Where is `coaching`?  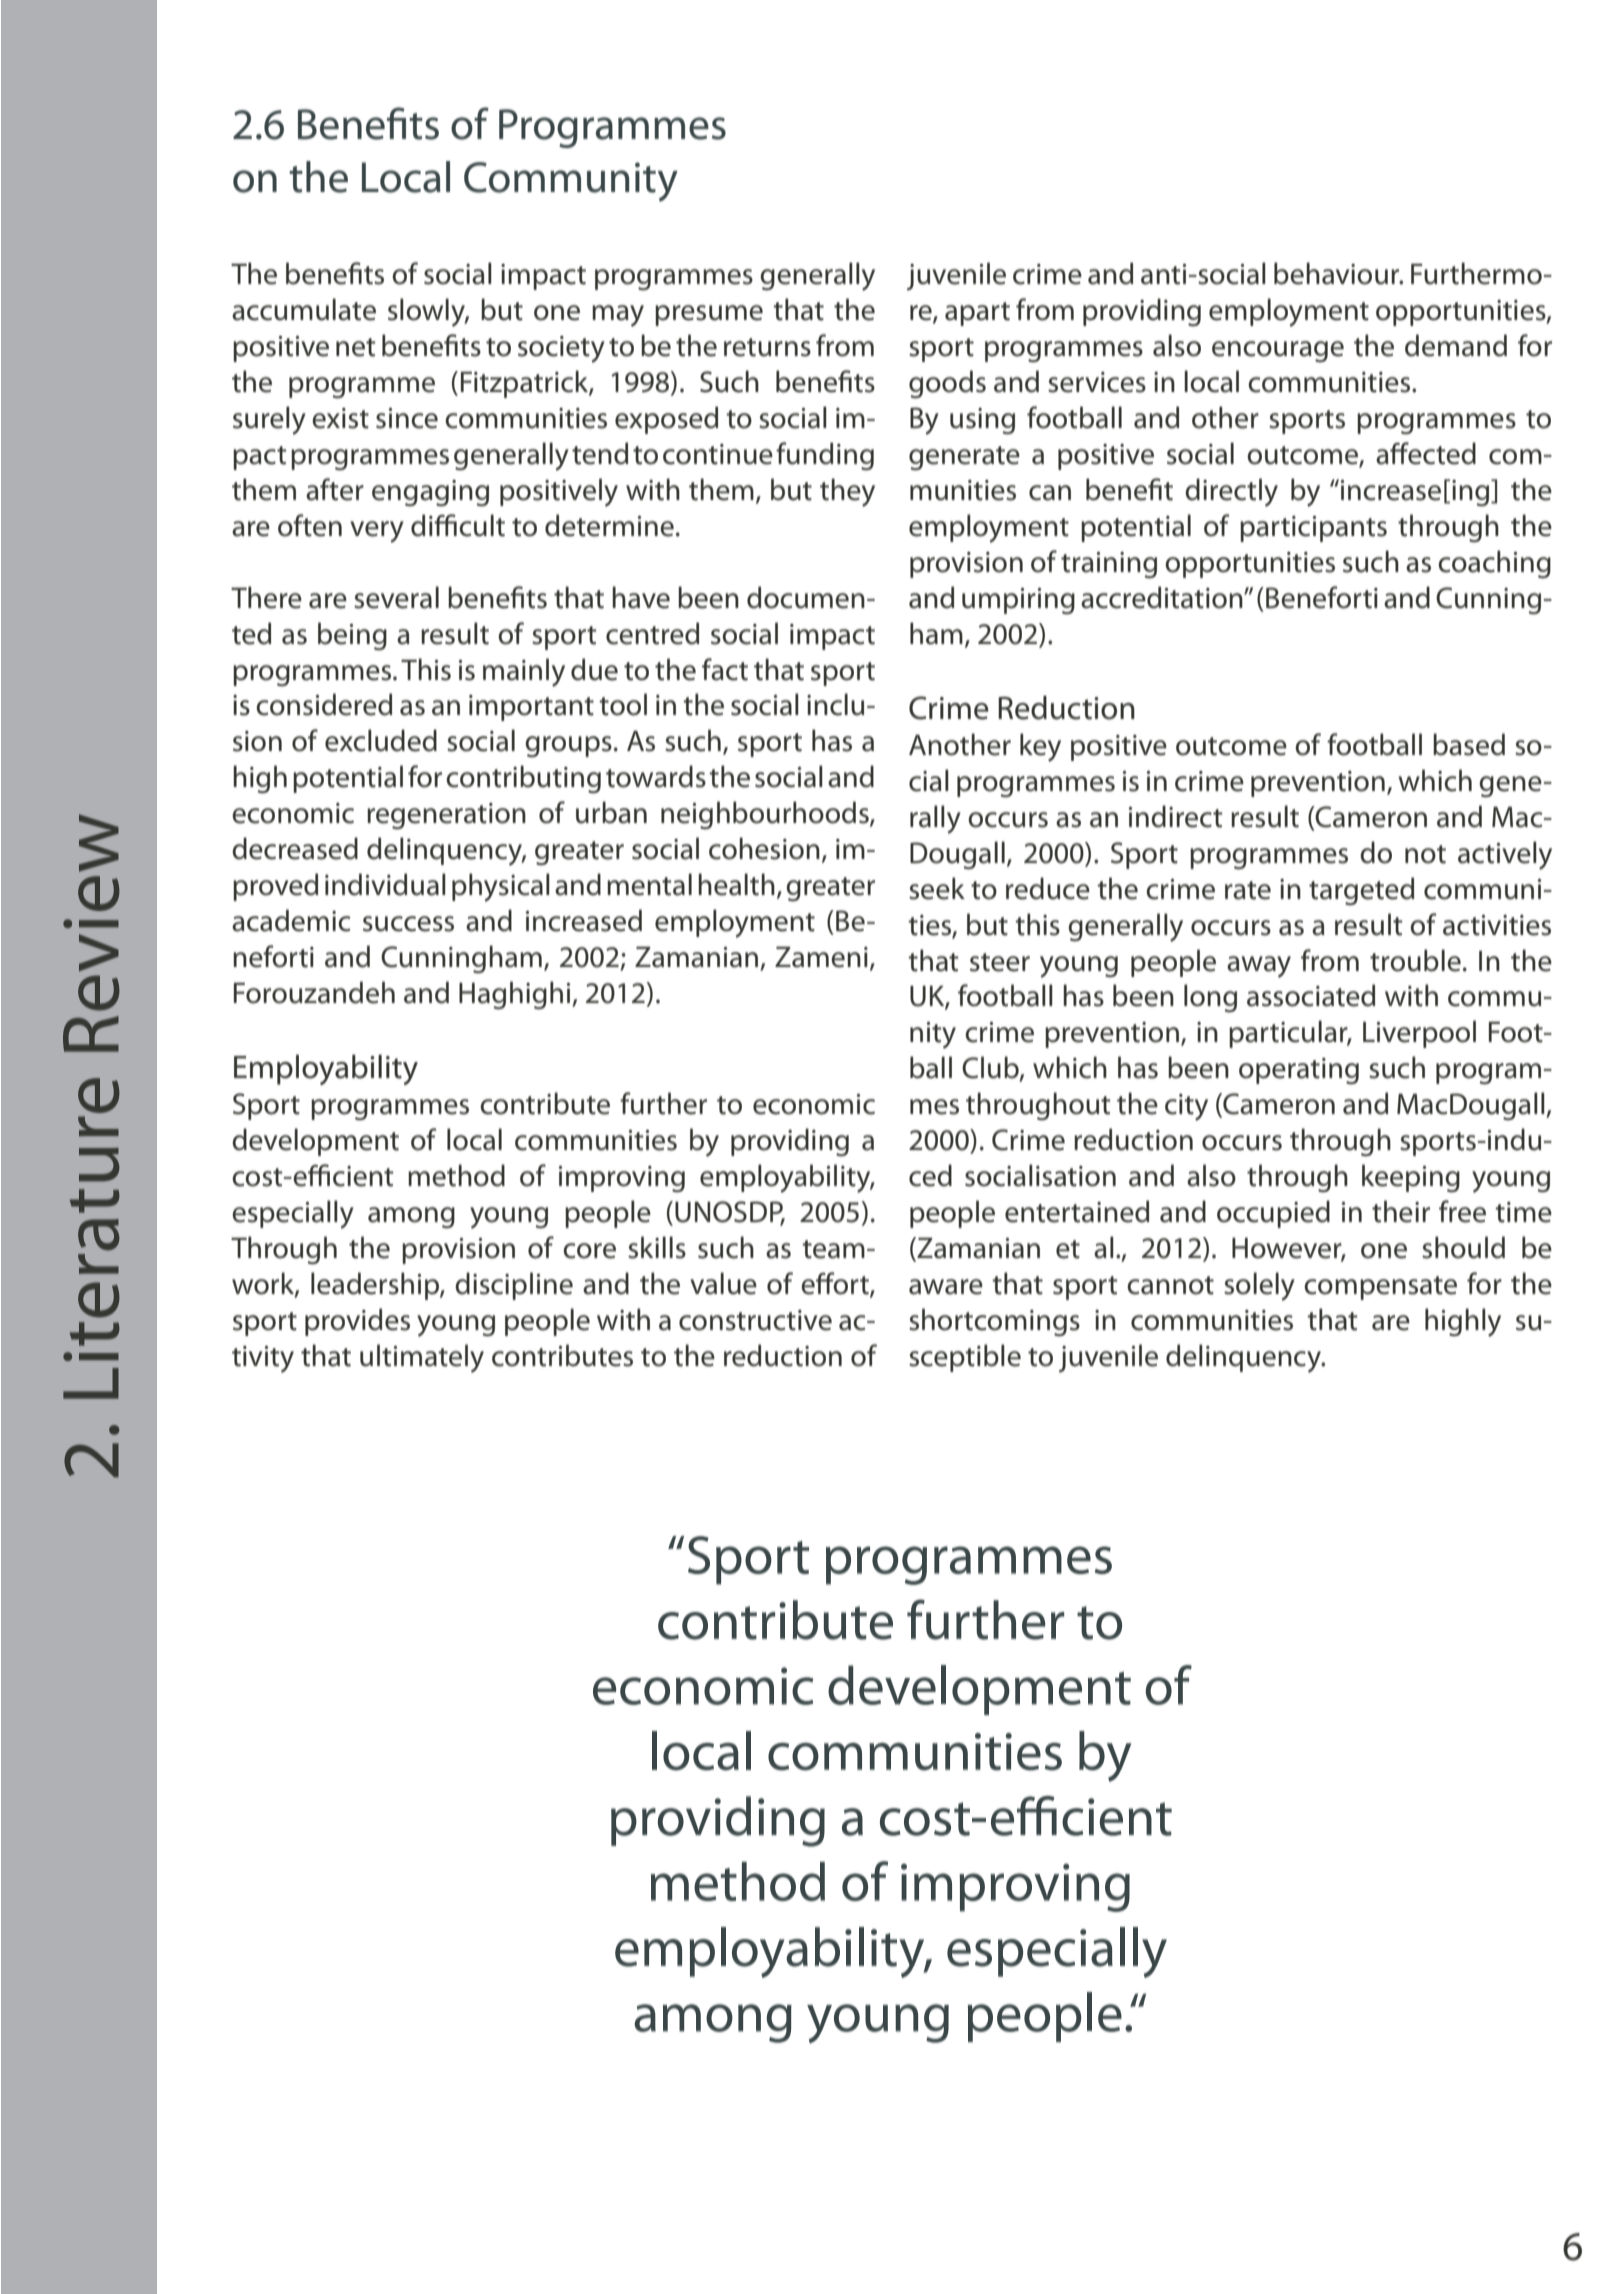 coaching is located at coordinates (1494, 564).
